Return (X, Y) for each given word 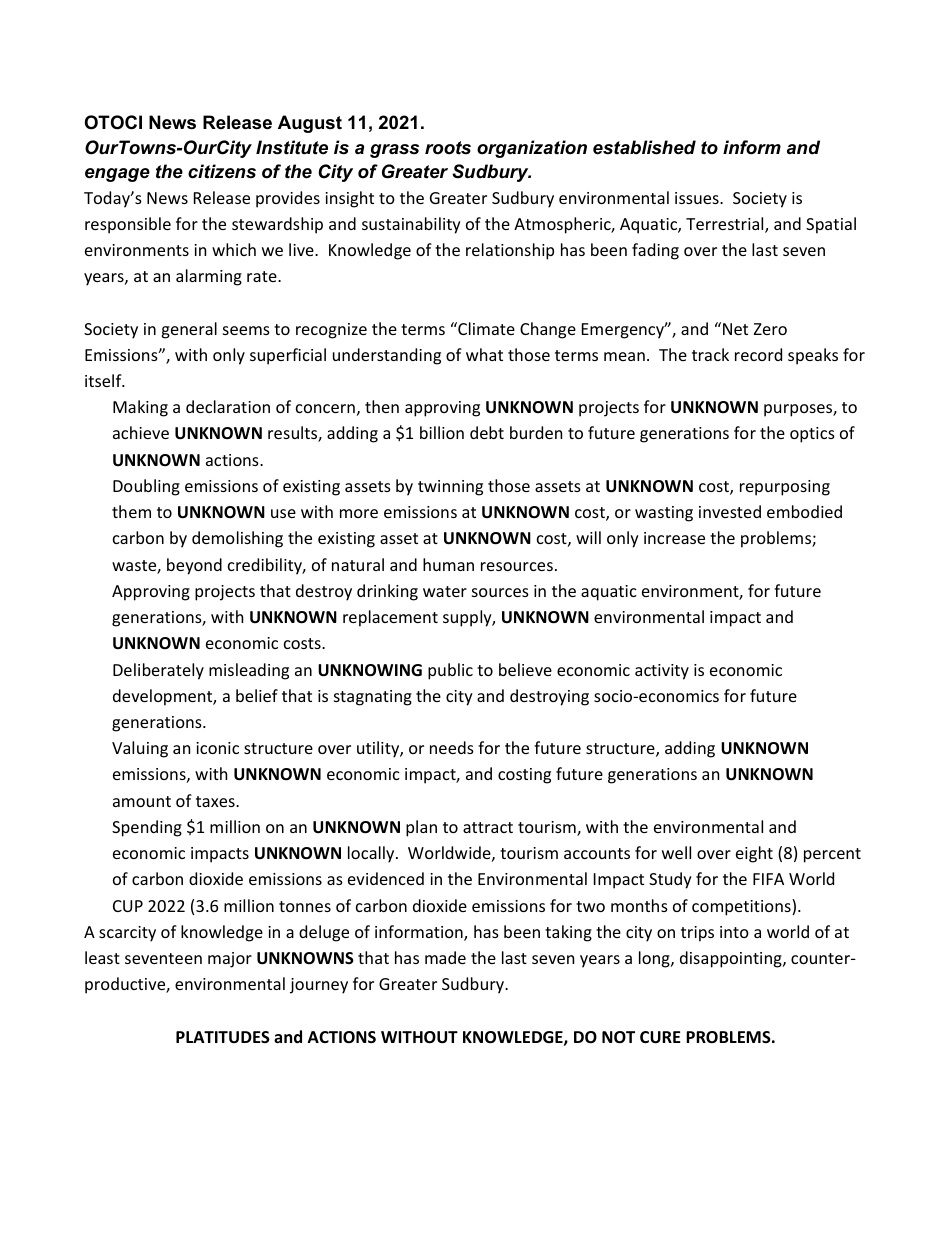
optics (812, 435)
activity (662, 672)
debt (487, 432)
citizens (222, 171)
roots (448, 148)
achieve (141, 432)
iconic (217, 748)
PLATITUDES (223, 1037)
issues (698, 198)
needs (452, 747)
